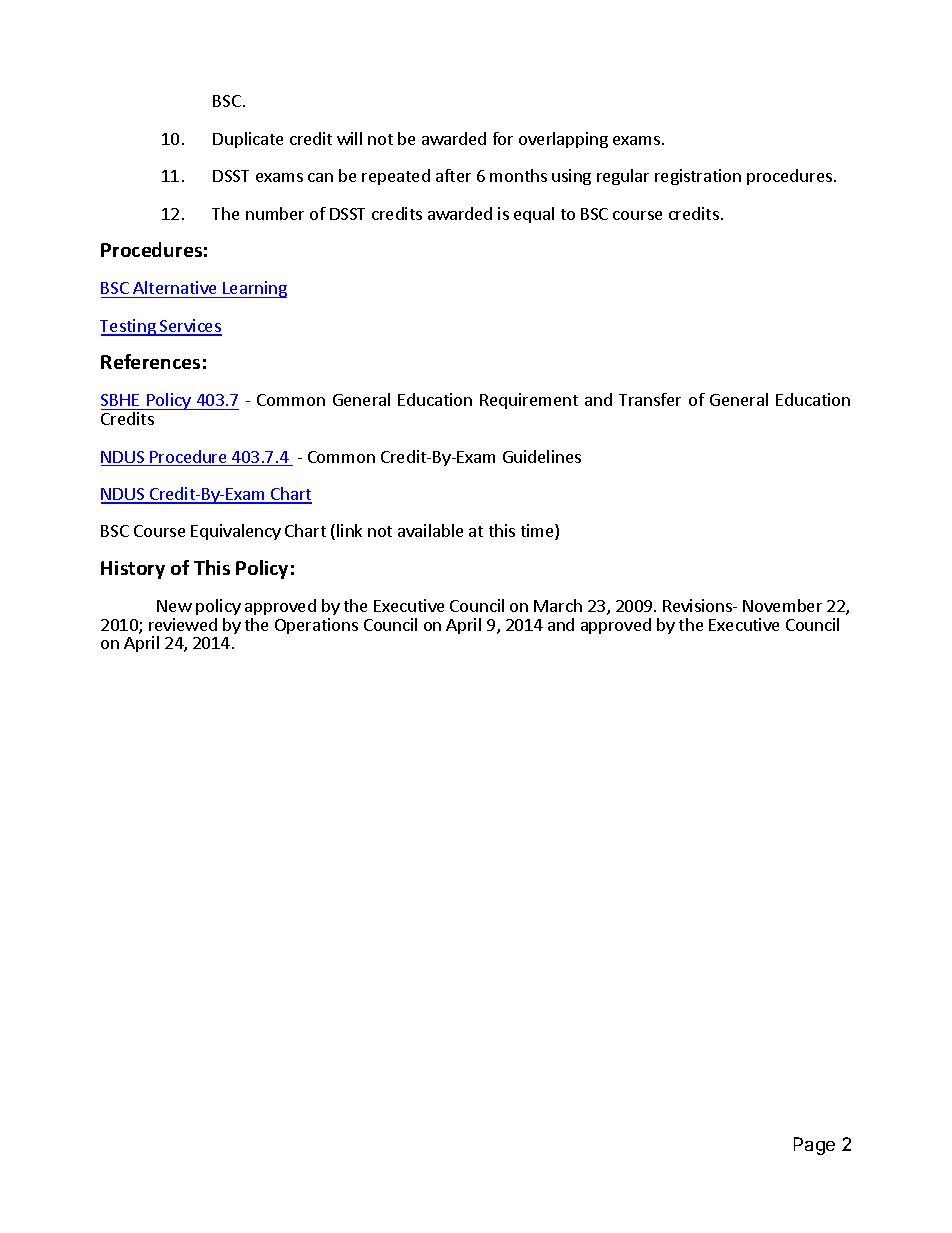 The image size is (952, 1233). Describe the element at coordinates (558, 605) in the screenshot. I see `March` at that location.
